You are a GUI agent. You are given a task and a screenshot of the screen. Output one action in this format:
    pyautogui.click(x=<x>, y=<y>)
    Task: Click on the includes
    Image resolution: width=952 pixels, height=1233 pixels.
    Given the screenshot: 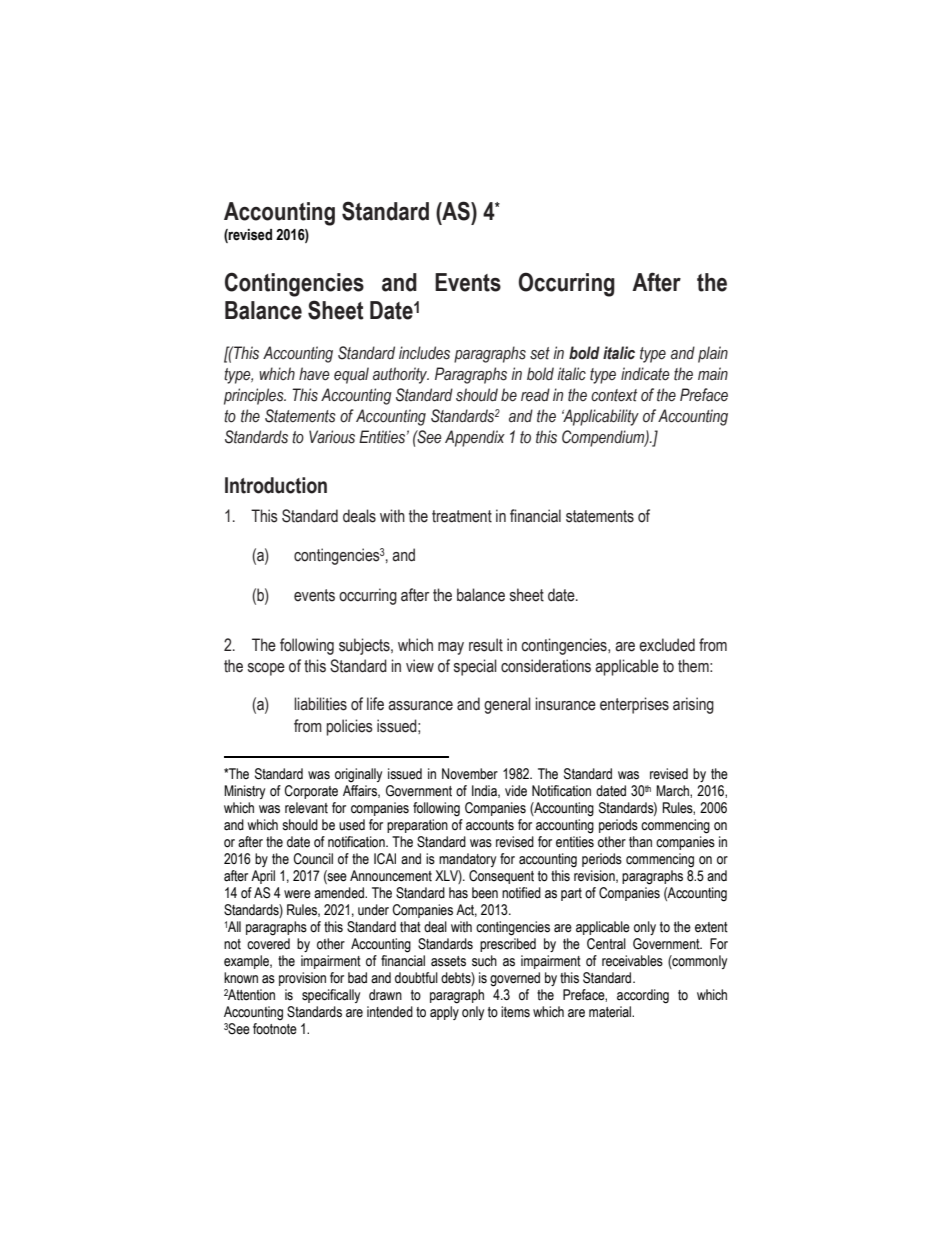 What is the action you would take?
    pyautogui.click(x=424, y=353)
